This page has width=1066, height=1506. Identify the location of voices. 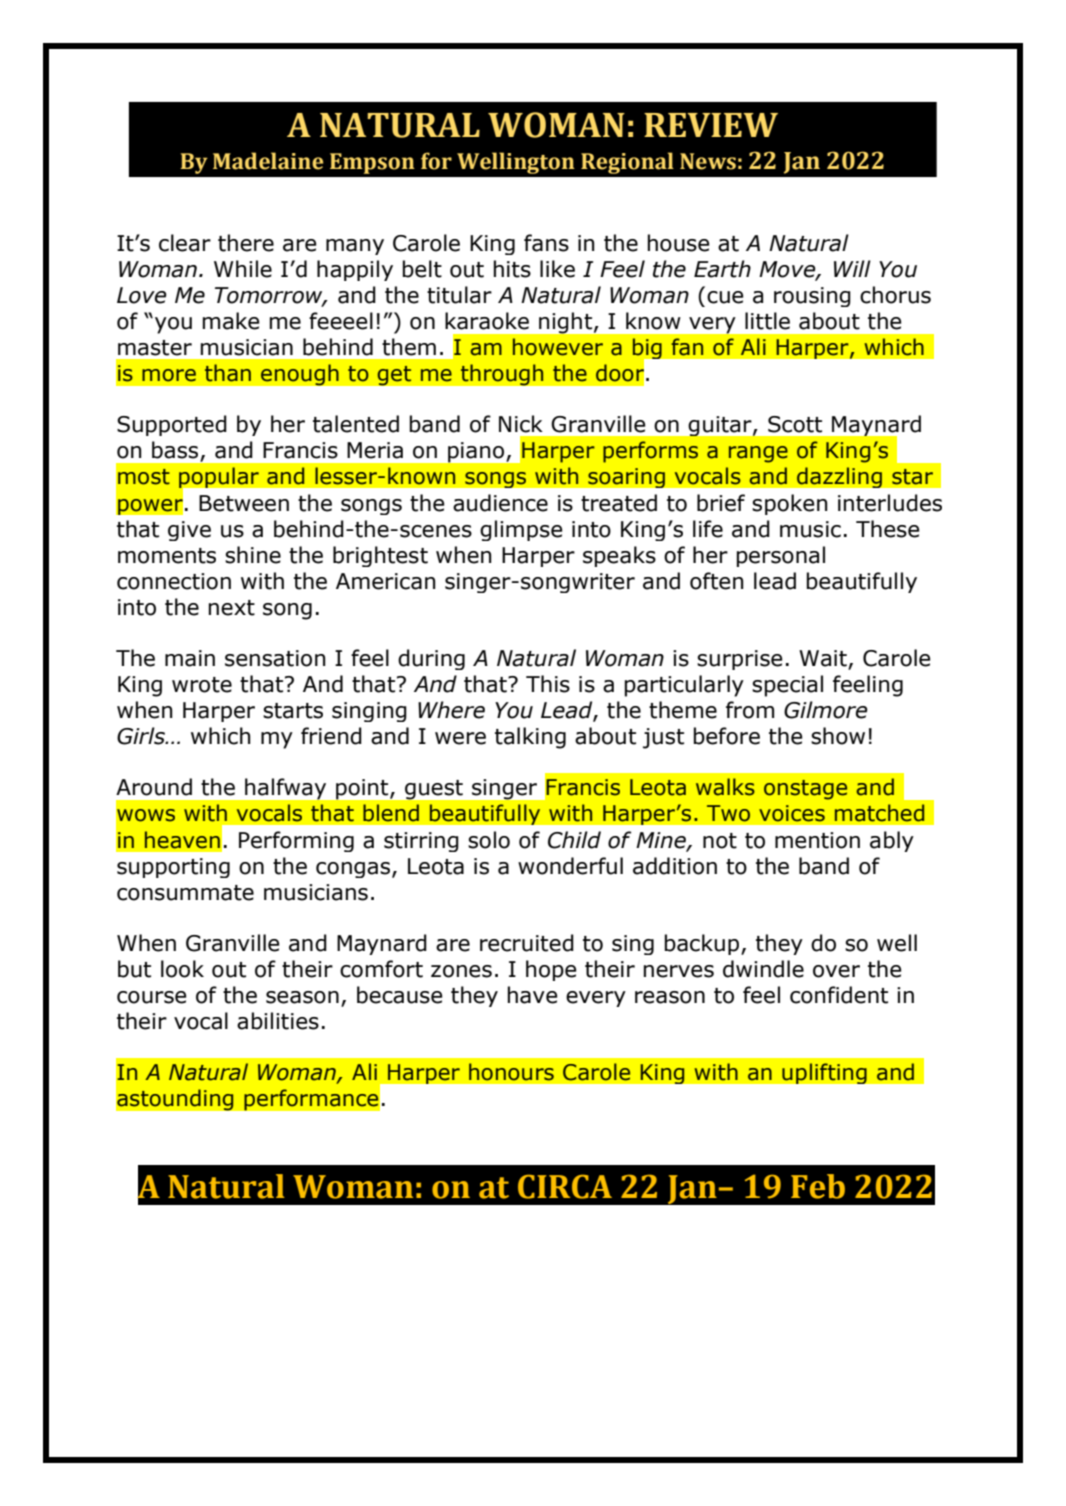
(792, 813).
